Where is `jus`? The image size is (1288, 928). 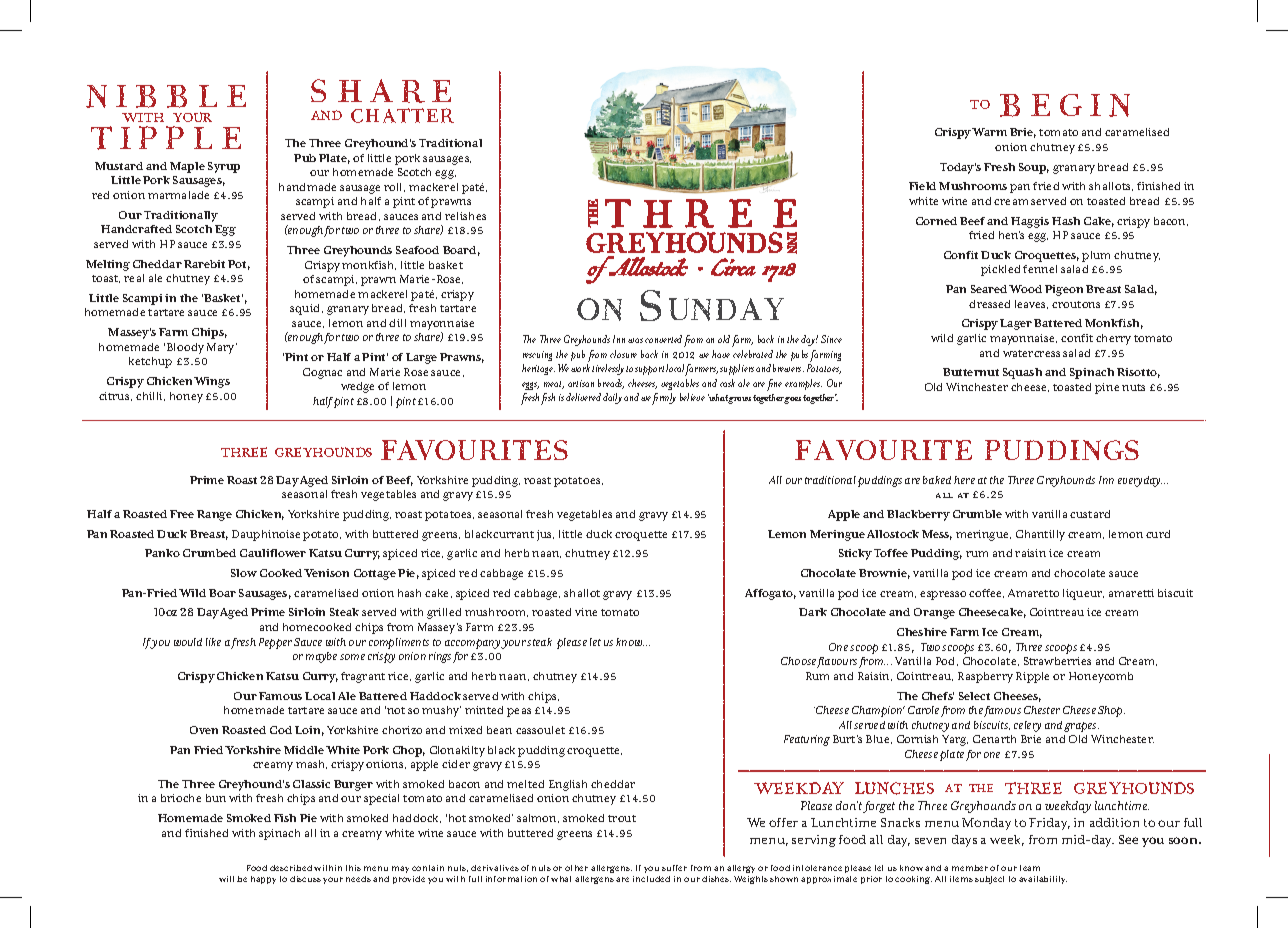 jus is located at coordinates (545, 535).
